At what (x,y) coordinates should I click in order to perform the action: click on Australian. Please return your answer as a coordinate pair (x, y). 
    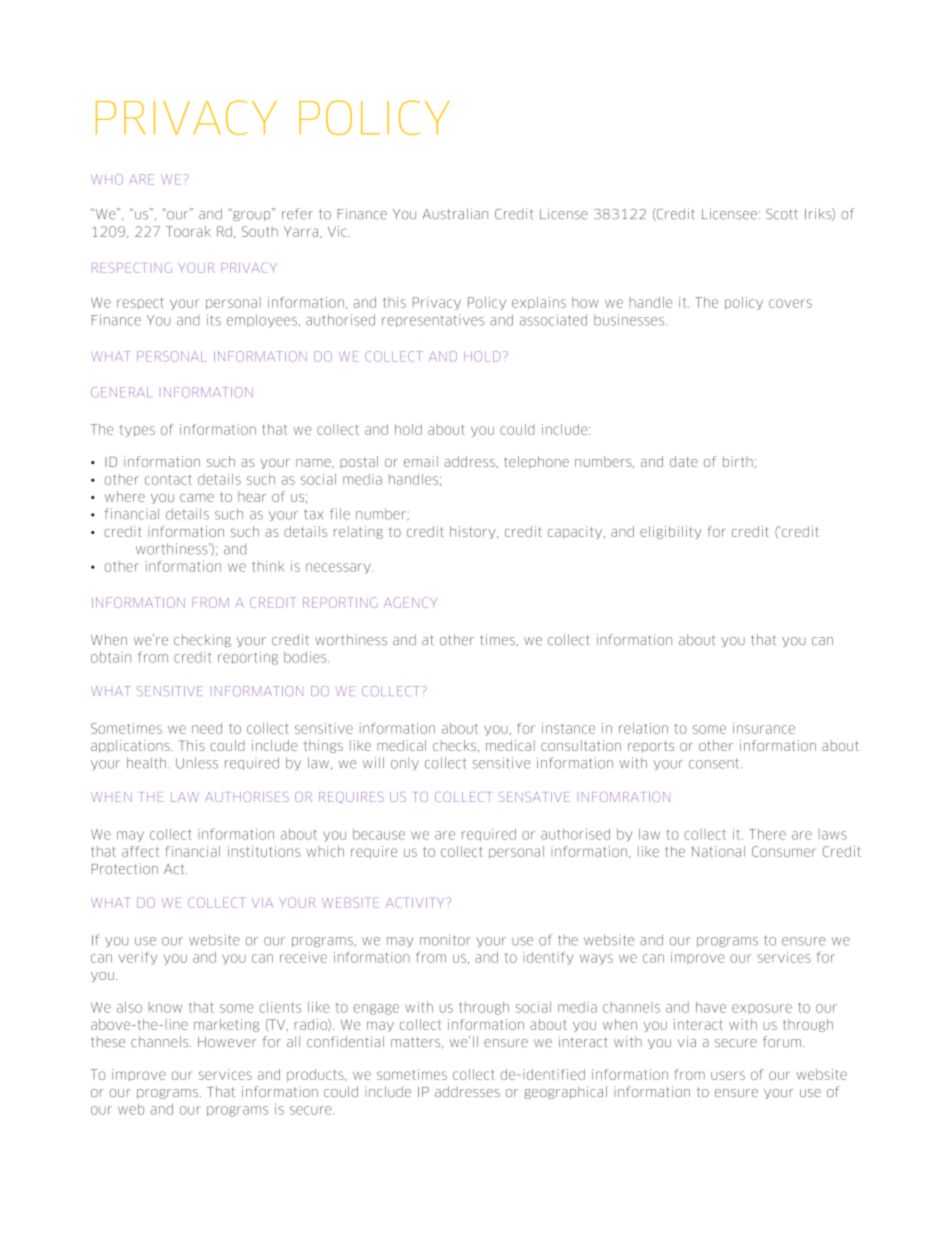
    Looking at the image, I should click on (455, 214).
